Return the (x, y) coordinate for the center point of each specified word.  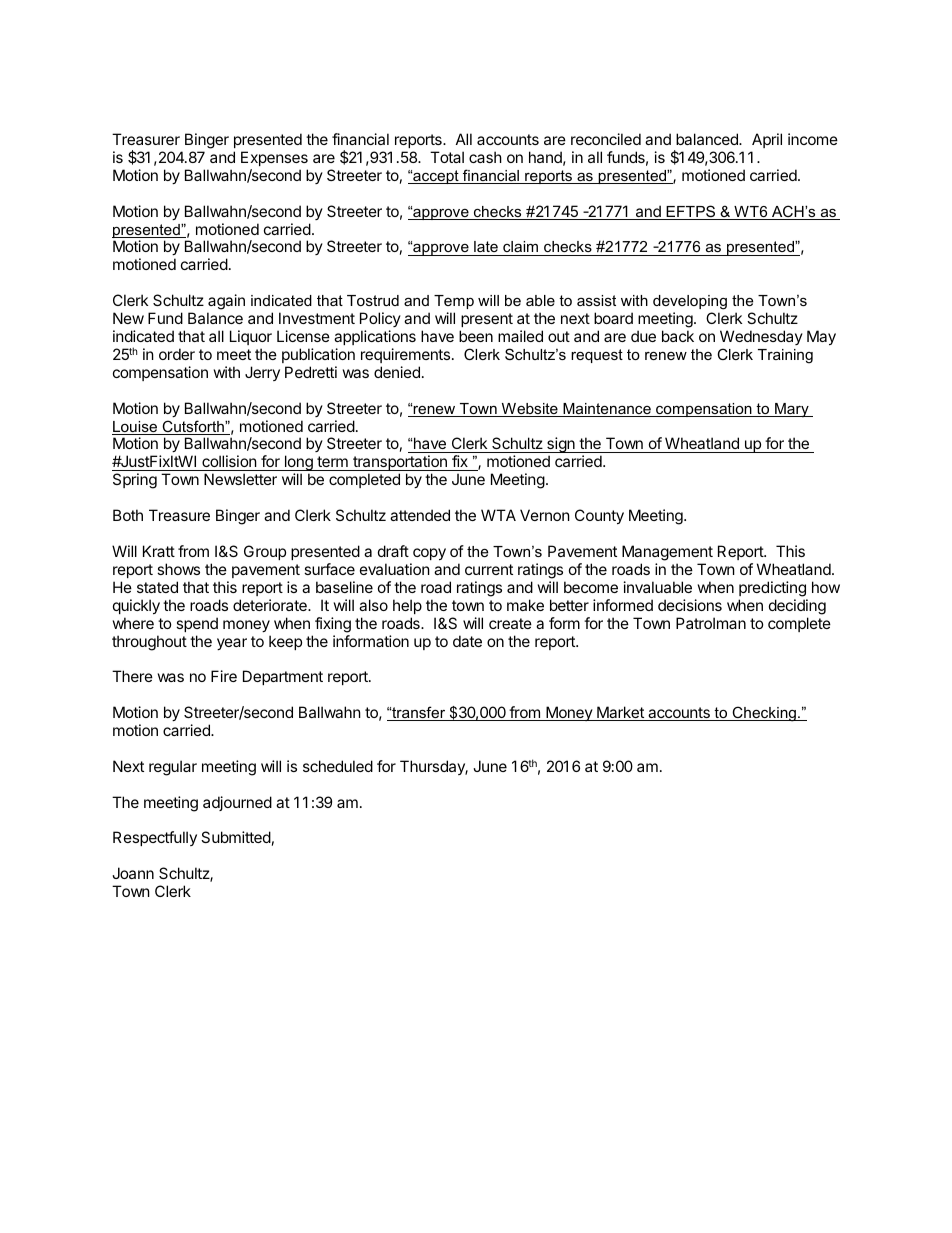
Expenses (274, 158)
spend (197, 624)
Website (529, 410)
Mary (792, 410)
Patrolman (711, 623)
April (767, 140)
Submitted (236, 837)
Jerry (262, 373)
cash (485, 157)
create (510, 623)
